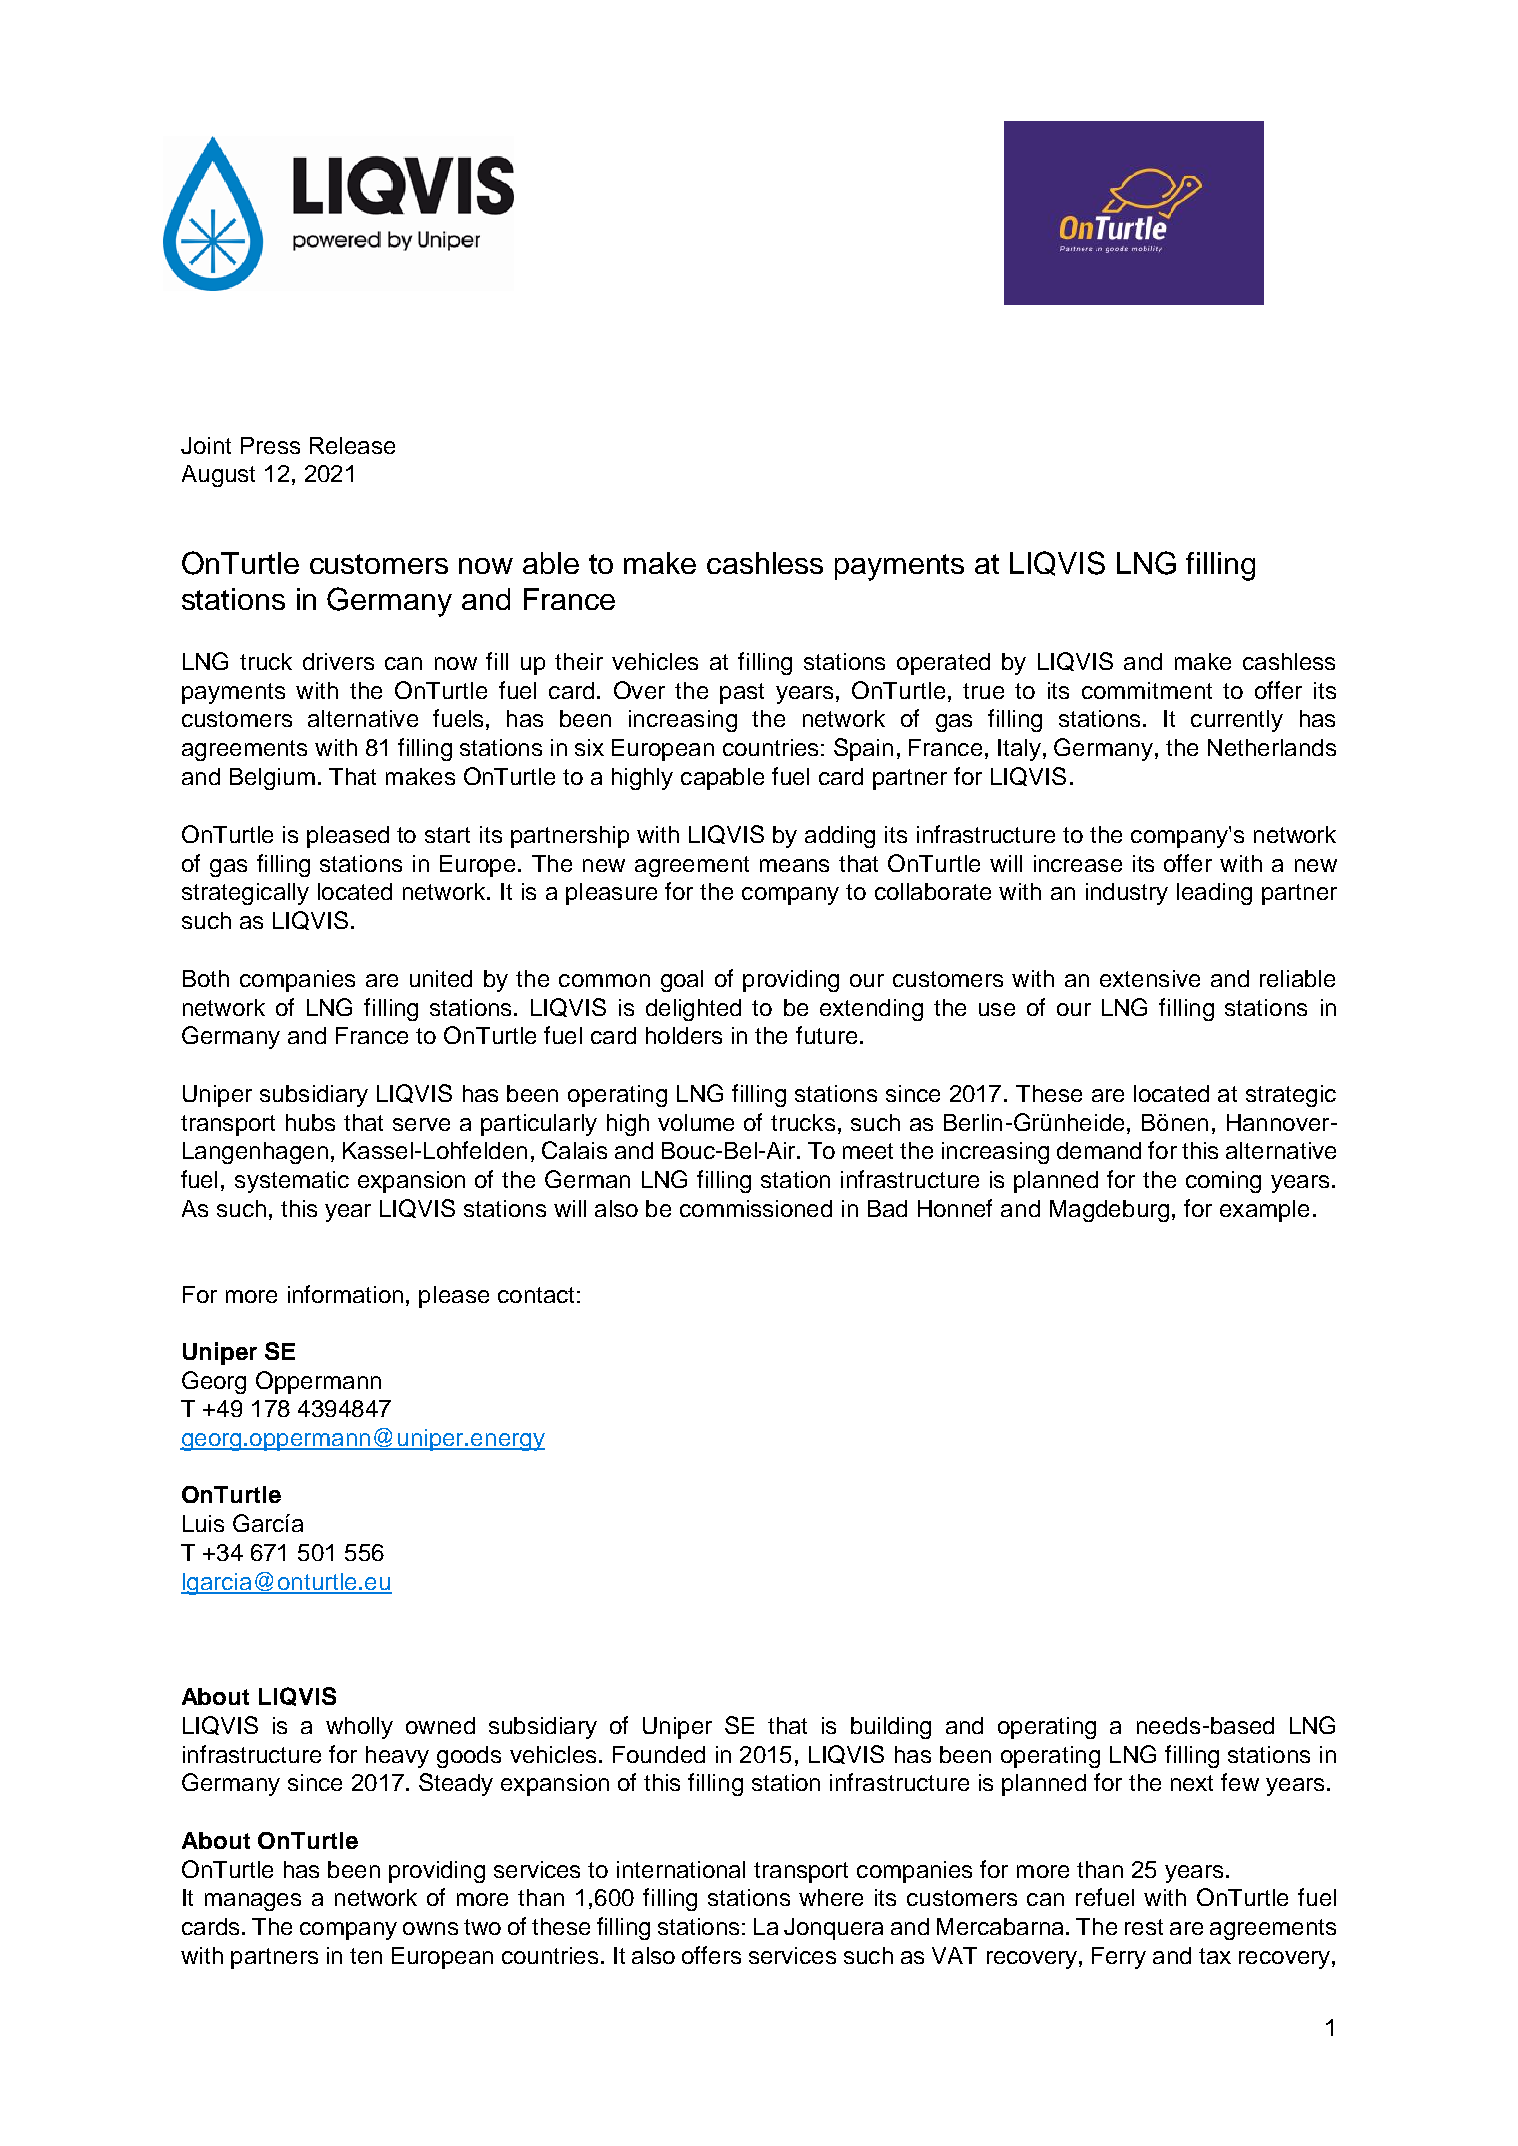  I want to click on international, so click(681, 1869).
